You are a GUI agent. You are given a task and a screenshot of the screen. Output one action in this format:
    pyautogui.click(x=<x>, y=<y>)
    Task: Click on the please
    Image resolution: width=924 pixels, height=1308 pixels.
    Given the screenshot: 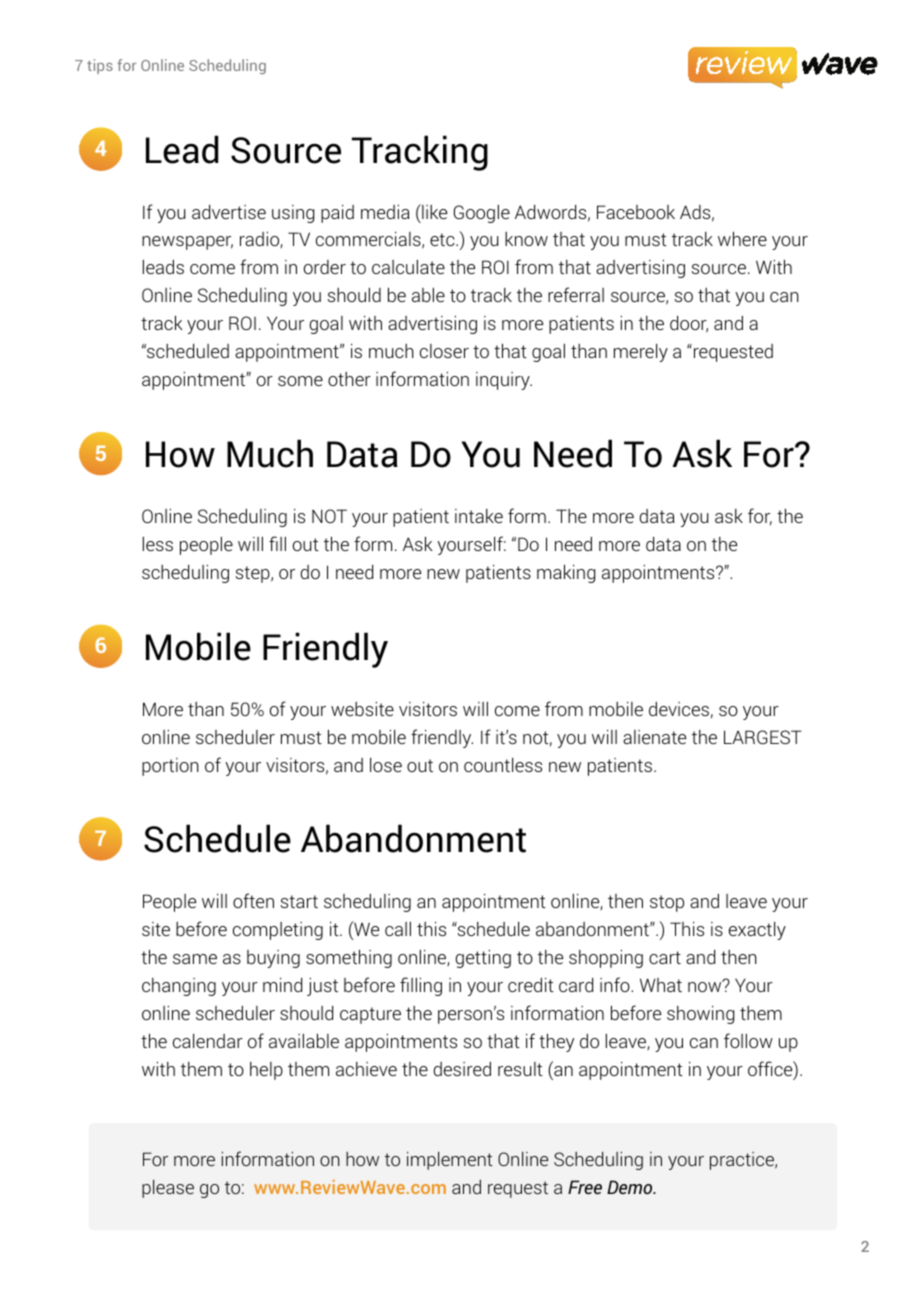 What is the action you would take?
    pyautogui.click(x=168, y=1189)
